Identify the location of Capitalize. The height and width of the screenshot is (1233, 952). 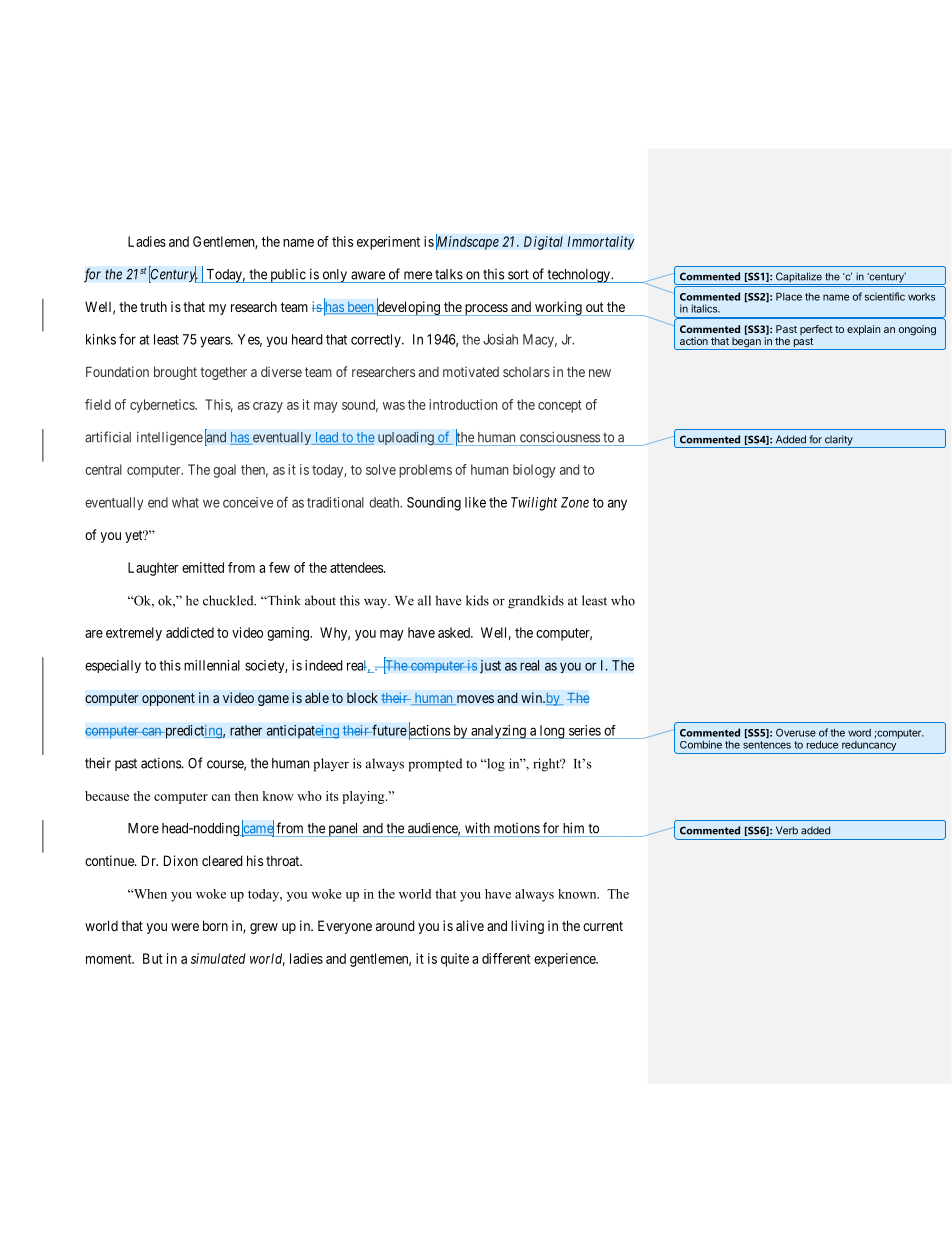
(799, 278).
